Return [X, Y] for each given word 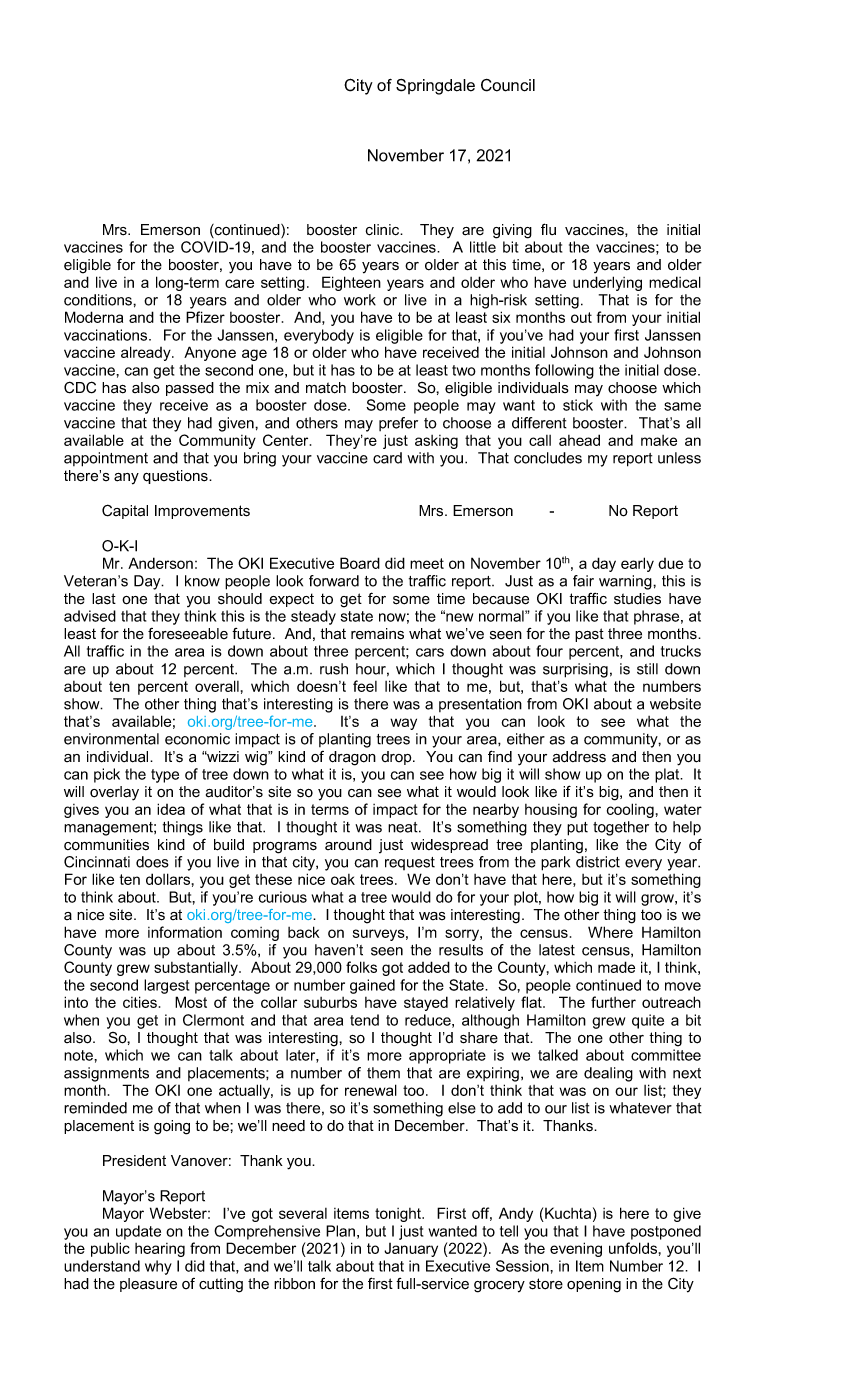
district [598, 862]
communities [106, 845]
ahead [579, 440]
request [410, 863]
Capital [125, 511]
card [387, 458]
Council [508, 85]
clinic [384, 230]
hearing [160, 1250]
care [239, 283]
